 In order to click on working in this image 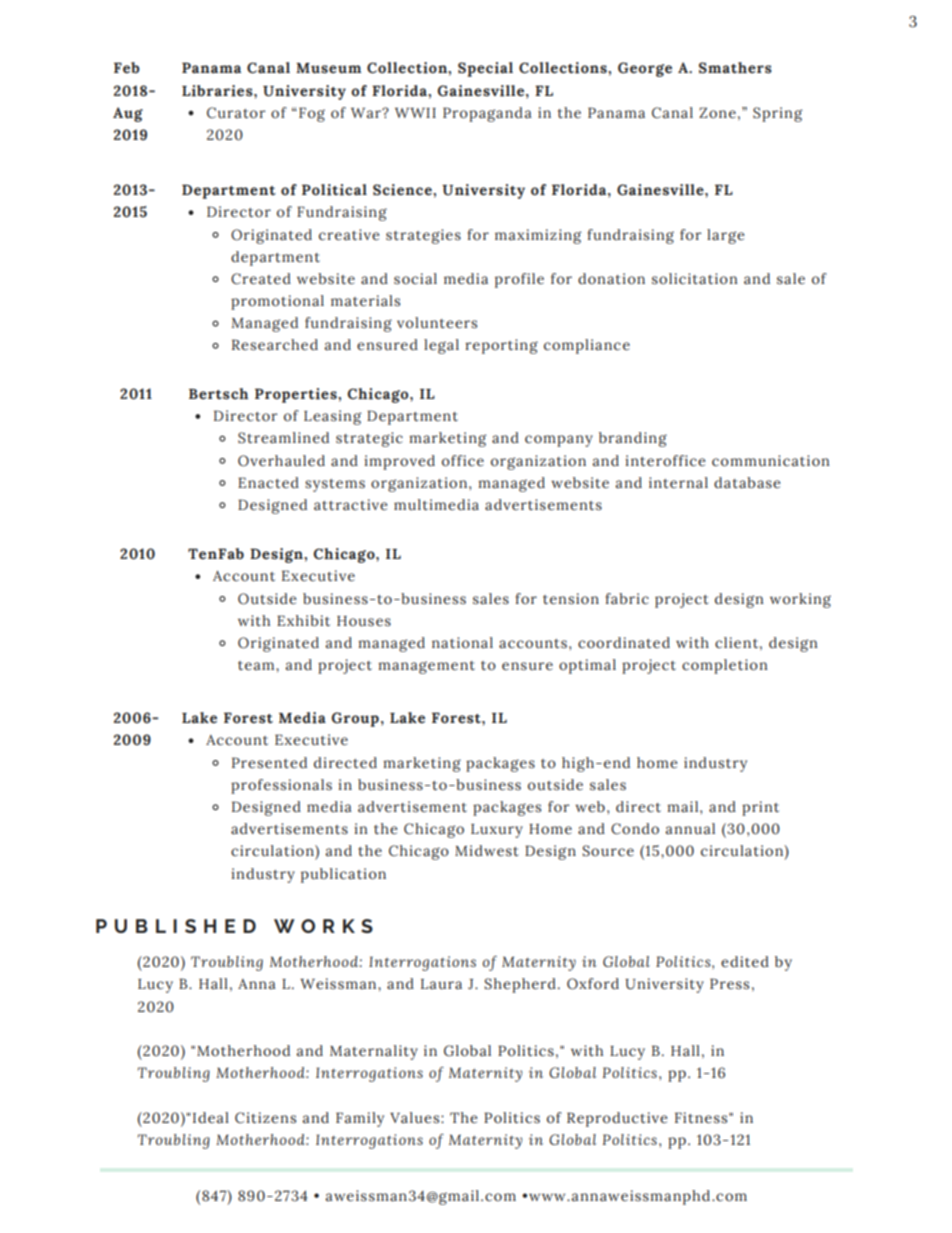, I will do `click(800, 600)`.
